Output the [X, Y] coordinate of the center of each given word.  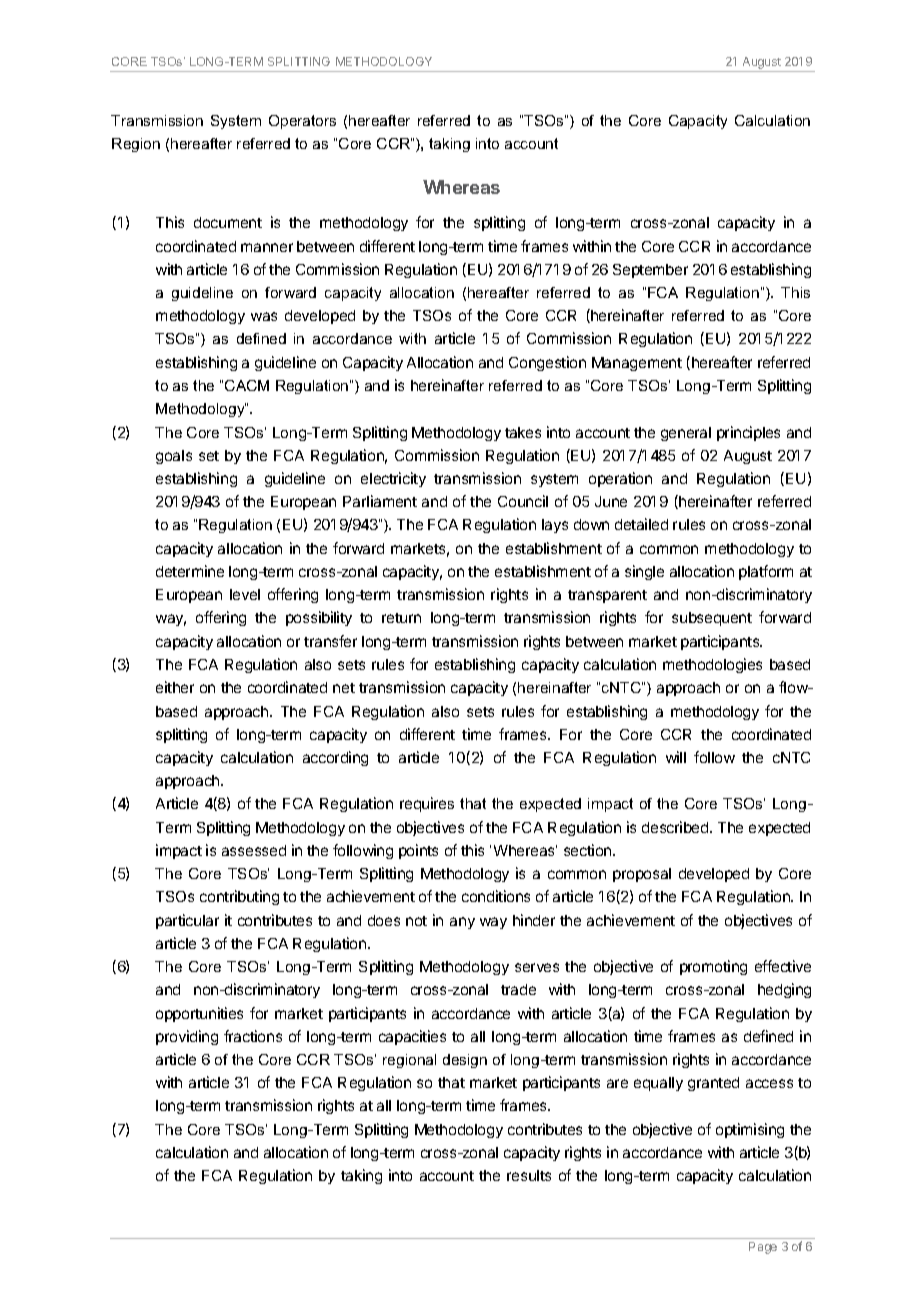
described [676, 827]
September [650, 271]
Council [523, 501]
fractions [253, 1036]
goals [174, 457]
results [529, 1175]
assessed [254, 850]
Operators [302, 122]
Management [637, 364]
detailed [641, 524]
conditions [496, 896]
